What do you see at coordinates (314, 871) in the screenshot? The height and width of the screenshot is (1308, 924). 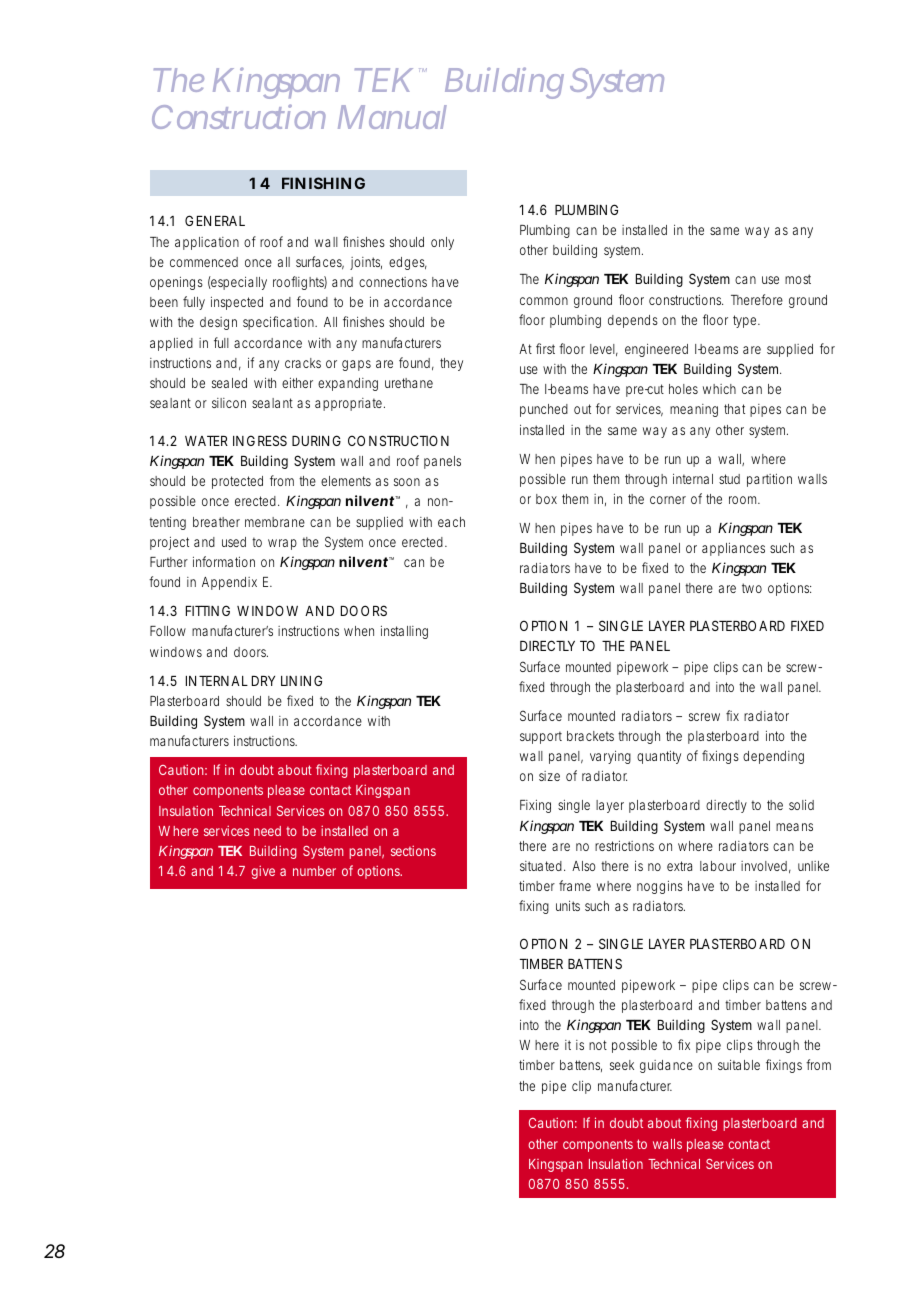 I see `number` at bounding box center [314, 871].
